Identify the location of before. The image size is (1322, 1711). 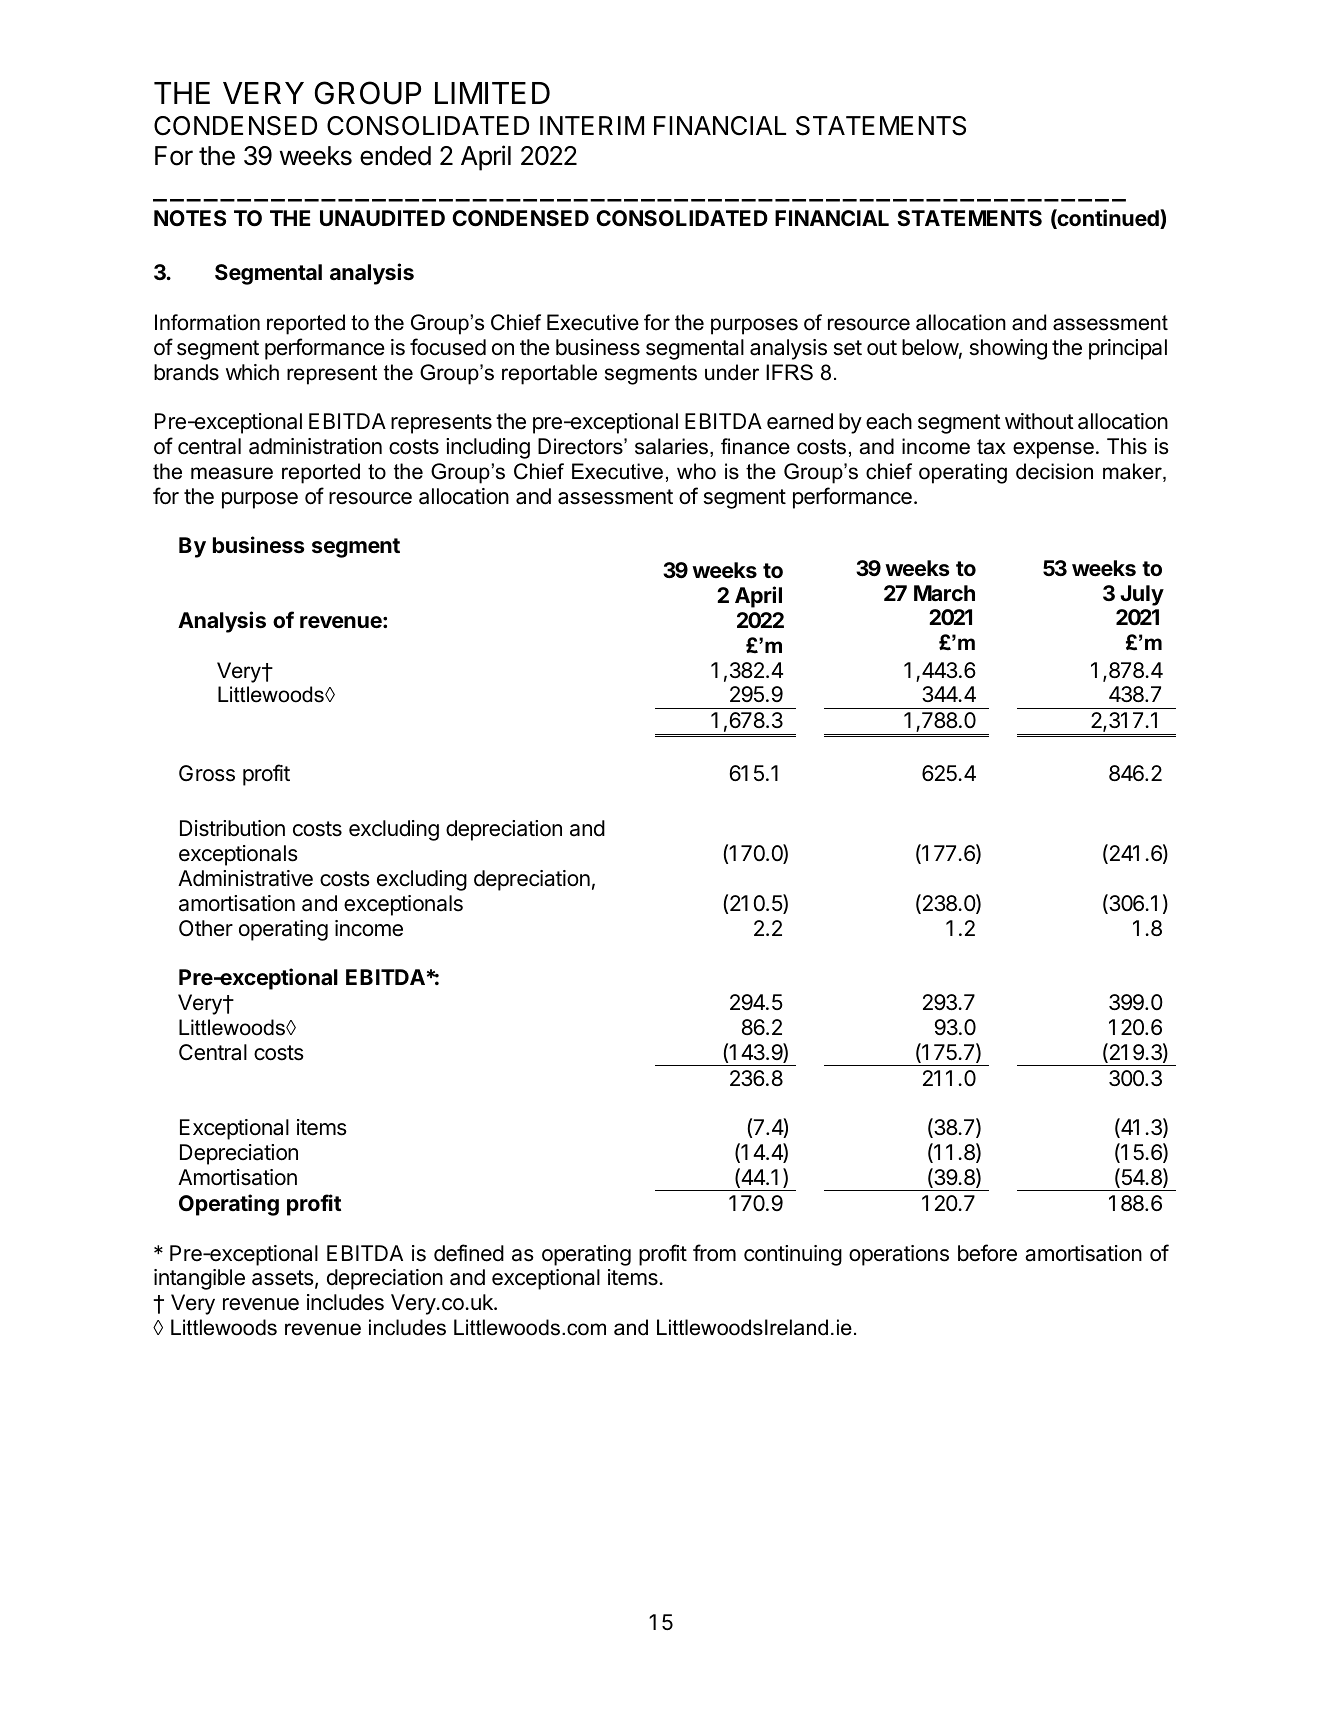
(987, 1253).
